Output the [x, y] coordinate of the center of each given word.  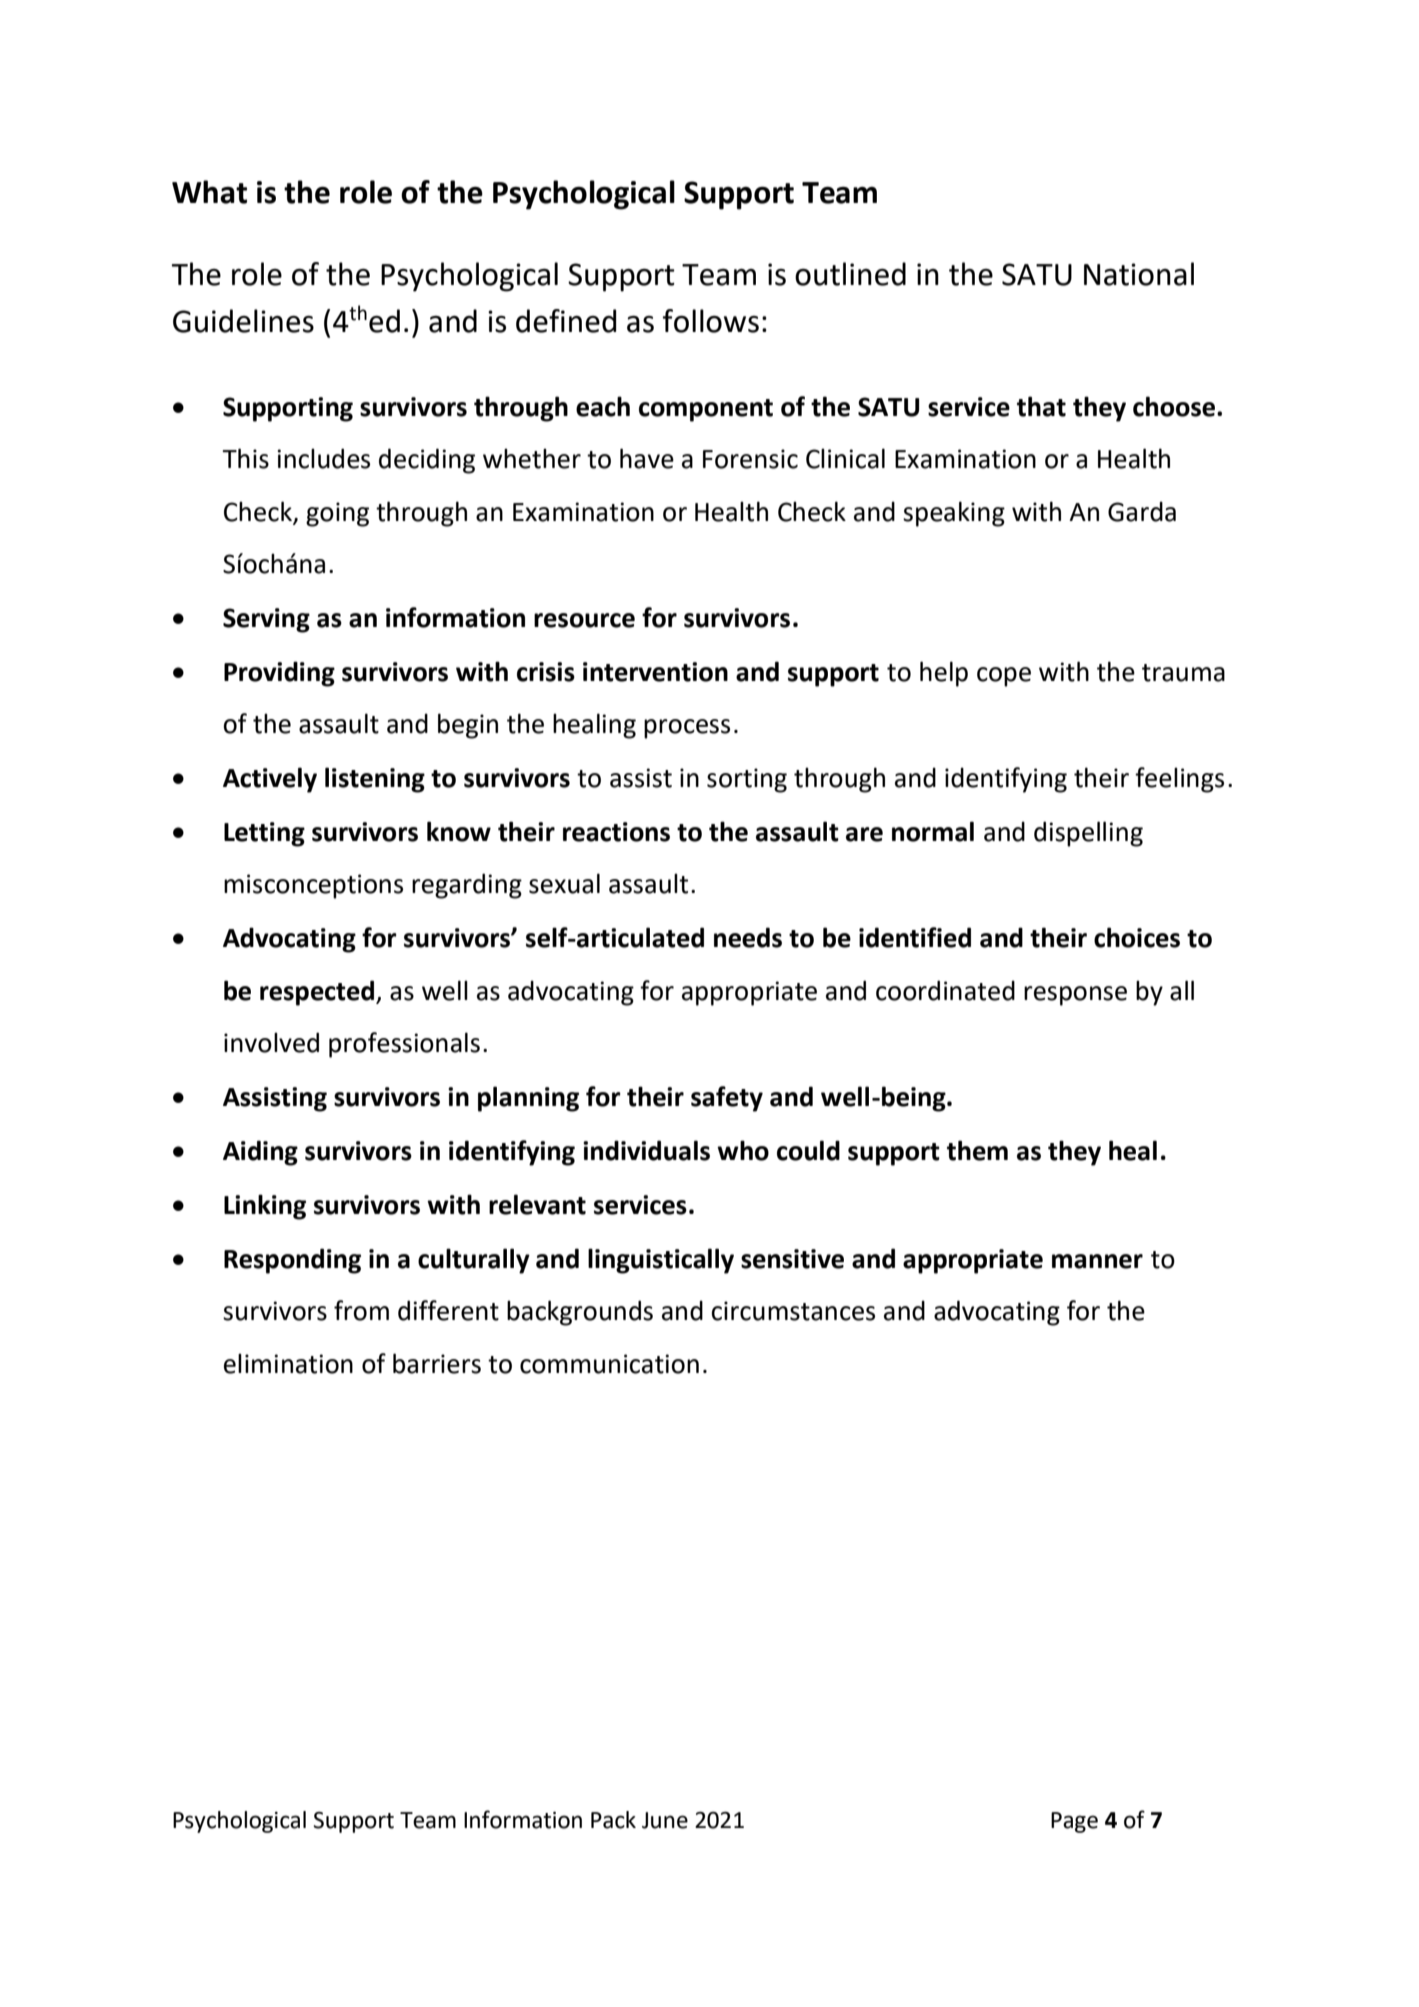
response [1075, 996]
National [1139, 274]
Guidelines [243, 321]
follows [711, 321]
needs [748, 937]
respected [318, 993]
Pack [613, 1820]
